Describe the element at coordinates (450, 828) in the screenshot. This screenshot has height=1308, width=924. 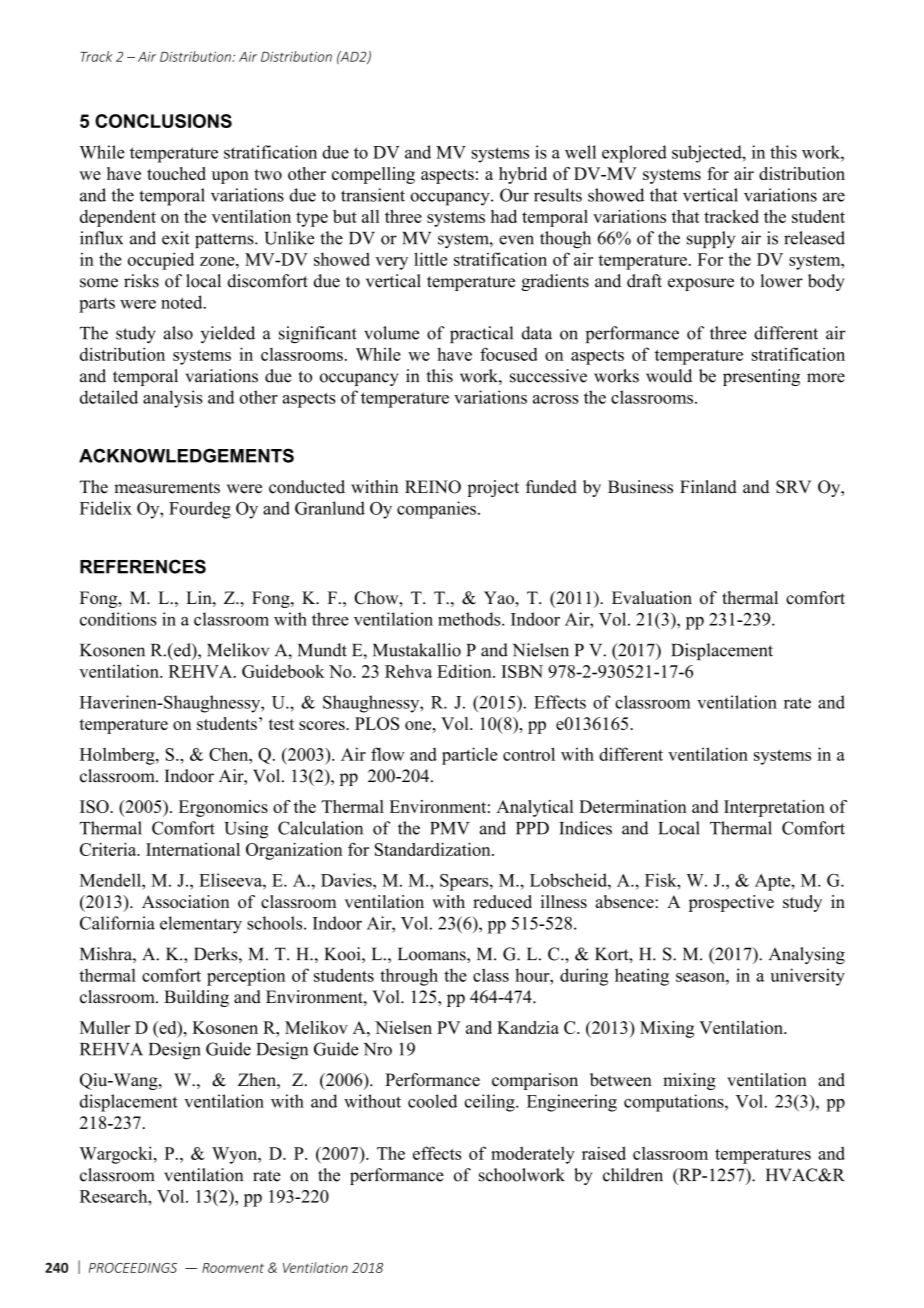
I see `PMV` at that location.
